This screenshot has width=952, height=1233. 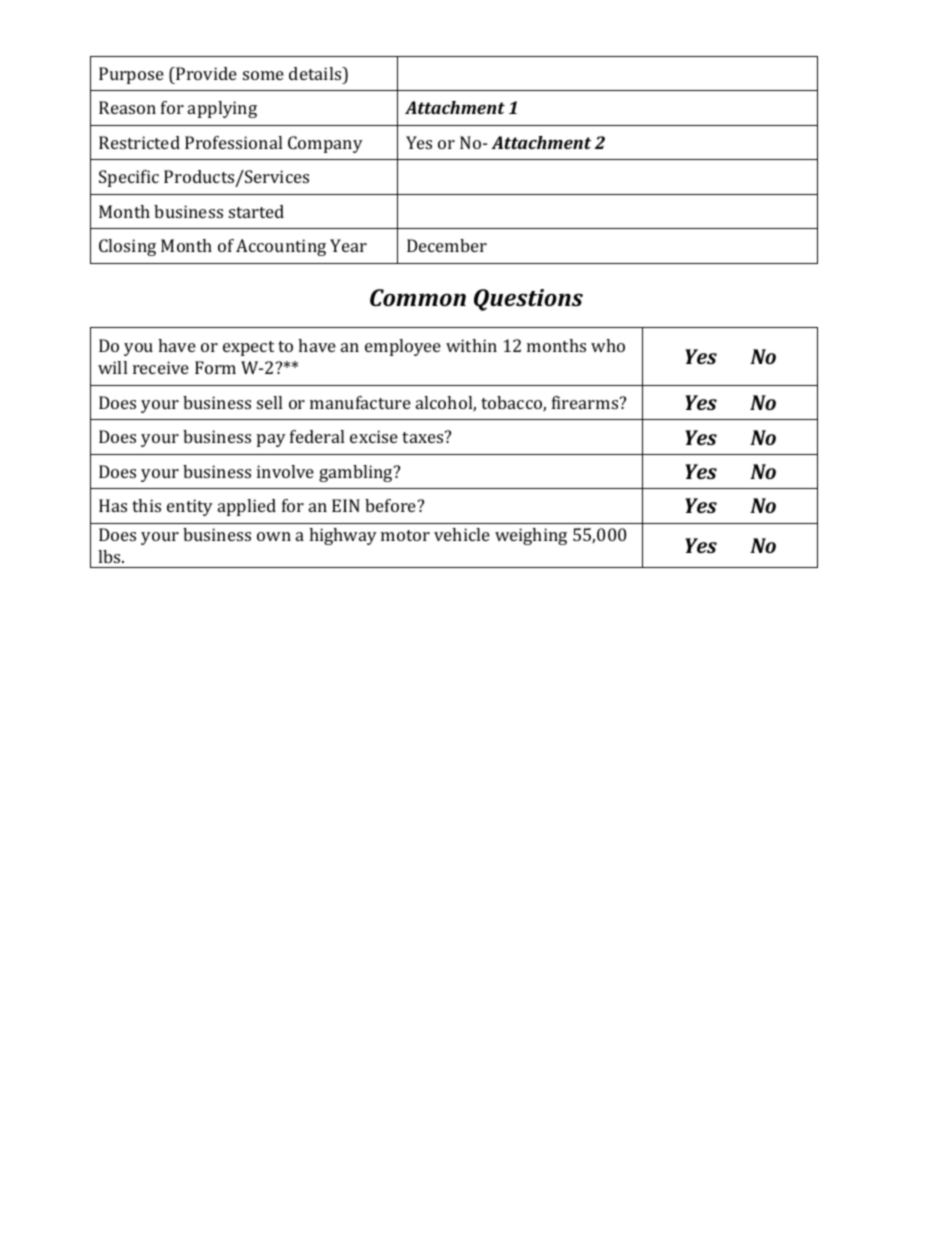 I want to click on Questions, so click(x=528, y=300).
